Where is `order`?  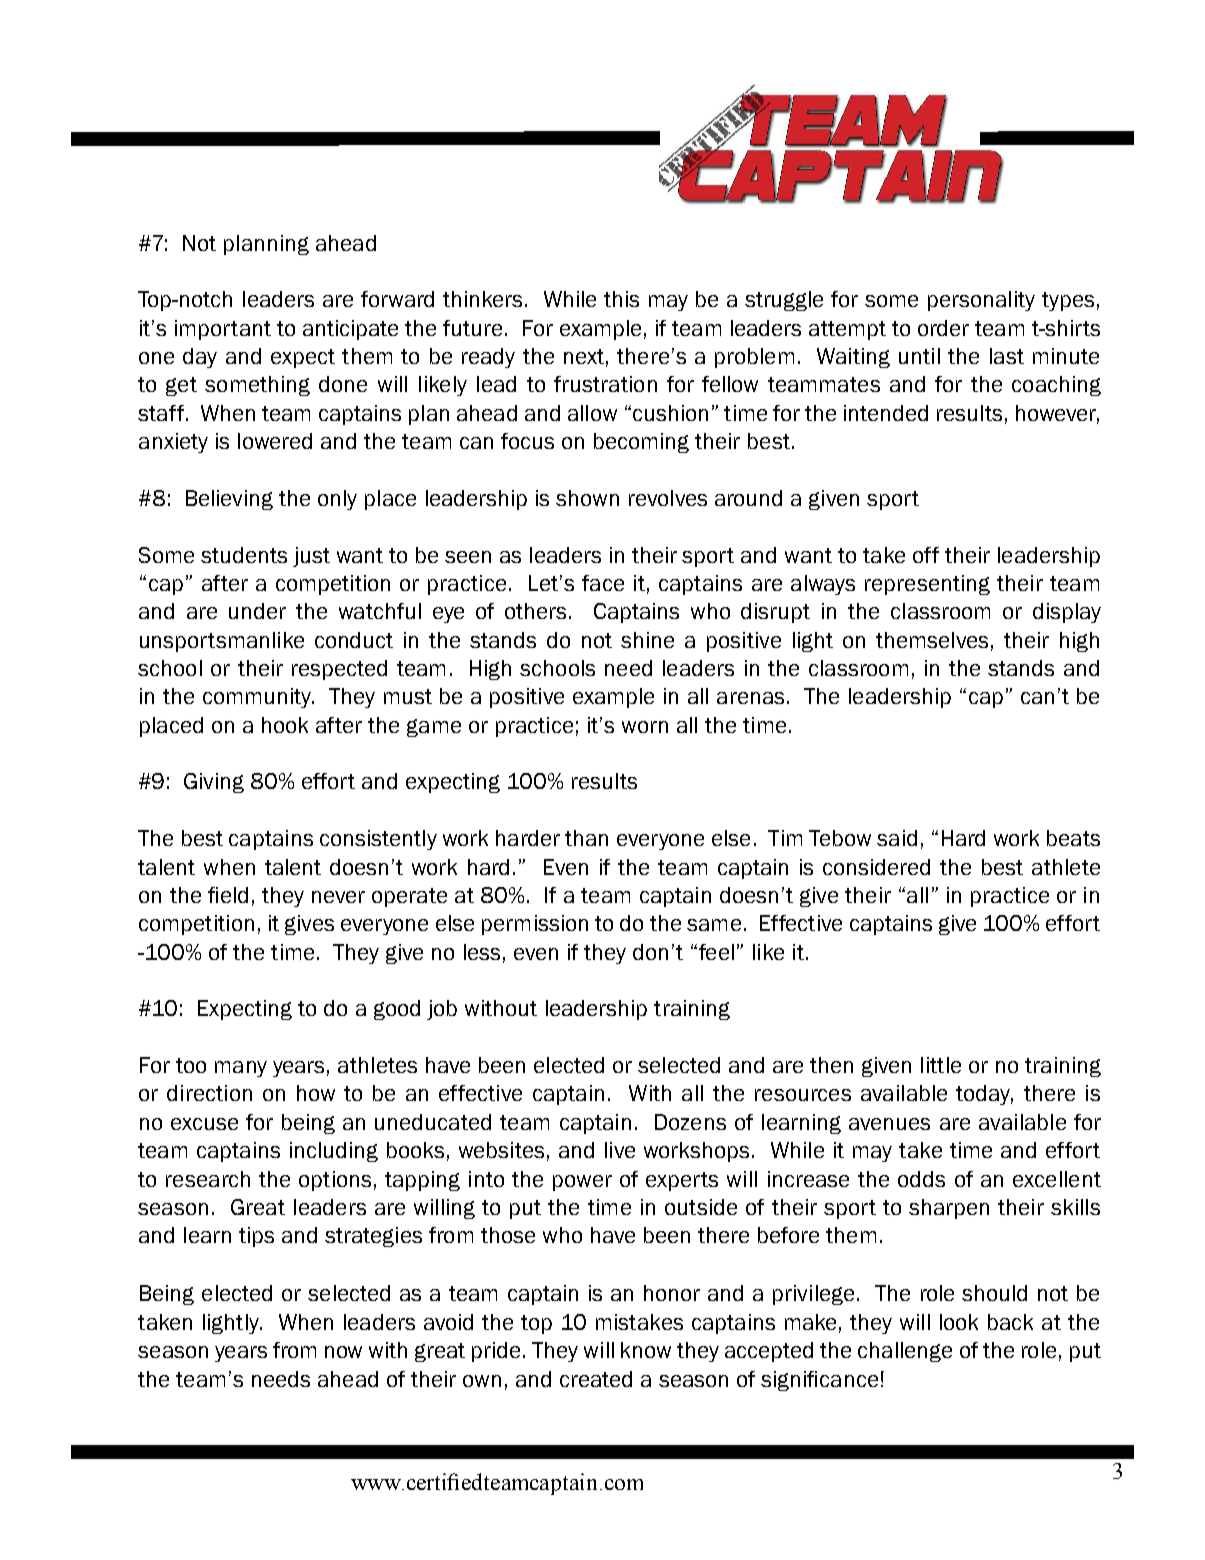 order is located at coordinates (943, 328).
